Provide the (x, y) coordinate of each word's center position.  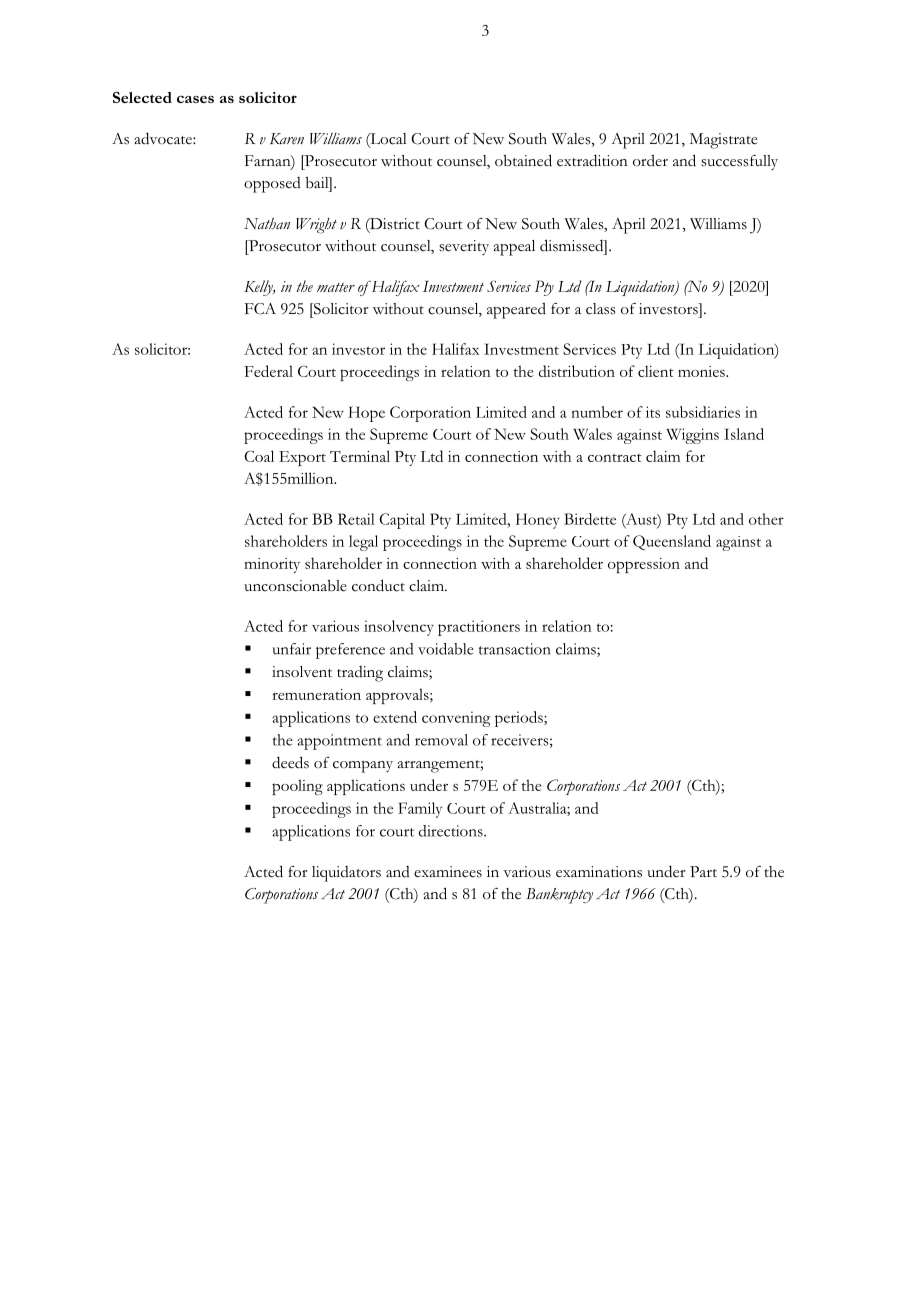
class (601, 309)
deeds (290, 762)
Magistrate (723, 141)
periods (520, 719)
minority (272, 565)
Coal (259, 456)
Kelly (259, 288)
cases (195, 99)
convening (456, 719)
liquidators (346, 874)
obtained (523, 160)
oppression (644, 565)
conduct (378, 585)
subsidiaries (703, 412)
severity (464, 247)
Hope (366, 414)
